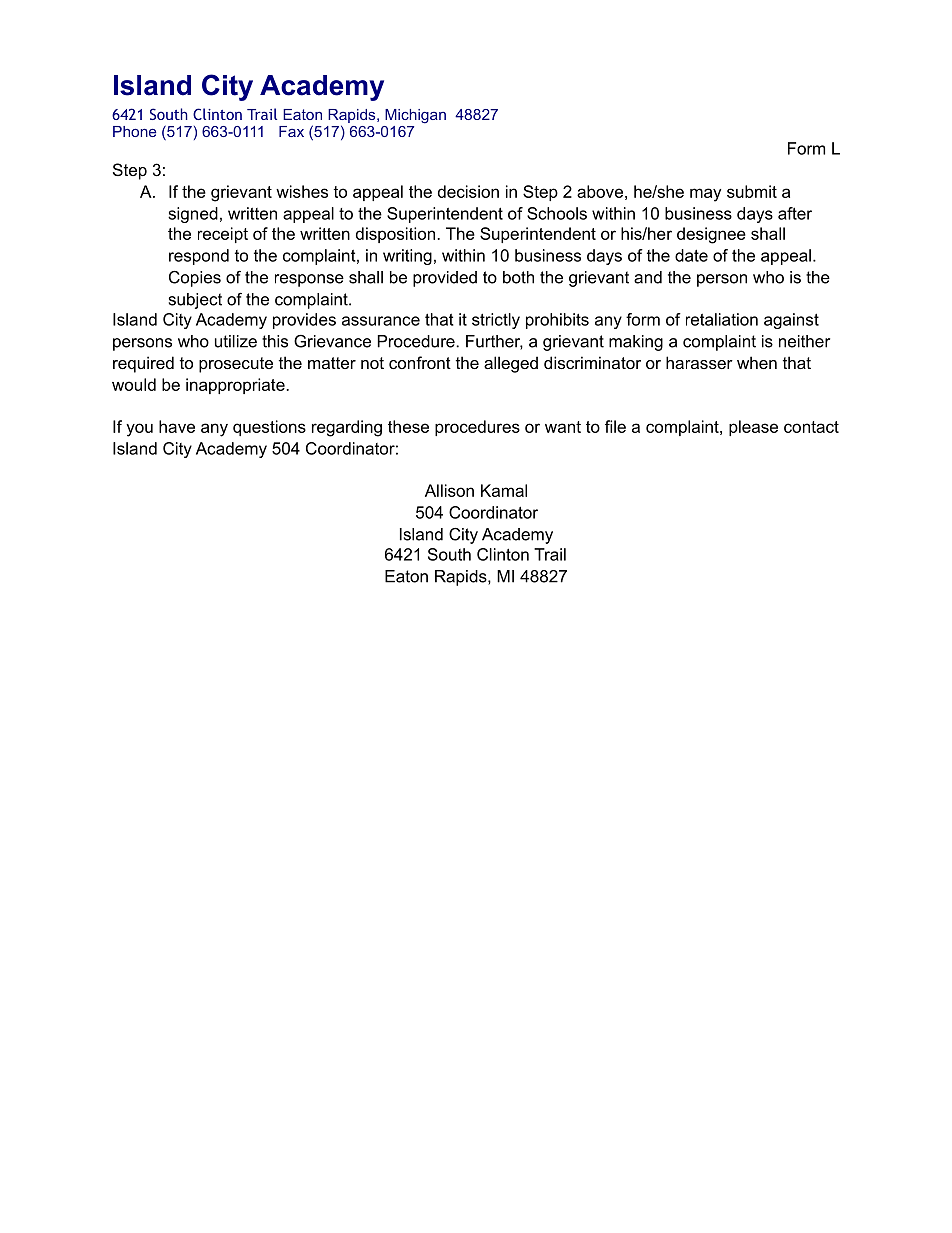 The image size is (952, 1233). I want to click on please, so click(753, 428).
